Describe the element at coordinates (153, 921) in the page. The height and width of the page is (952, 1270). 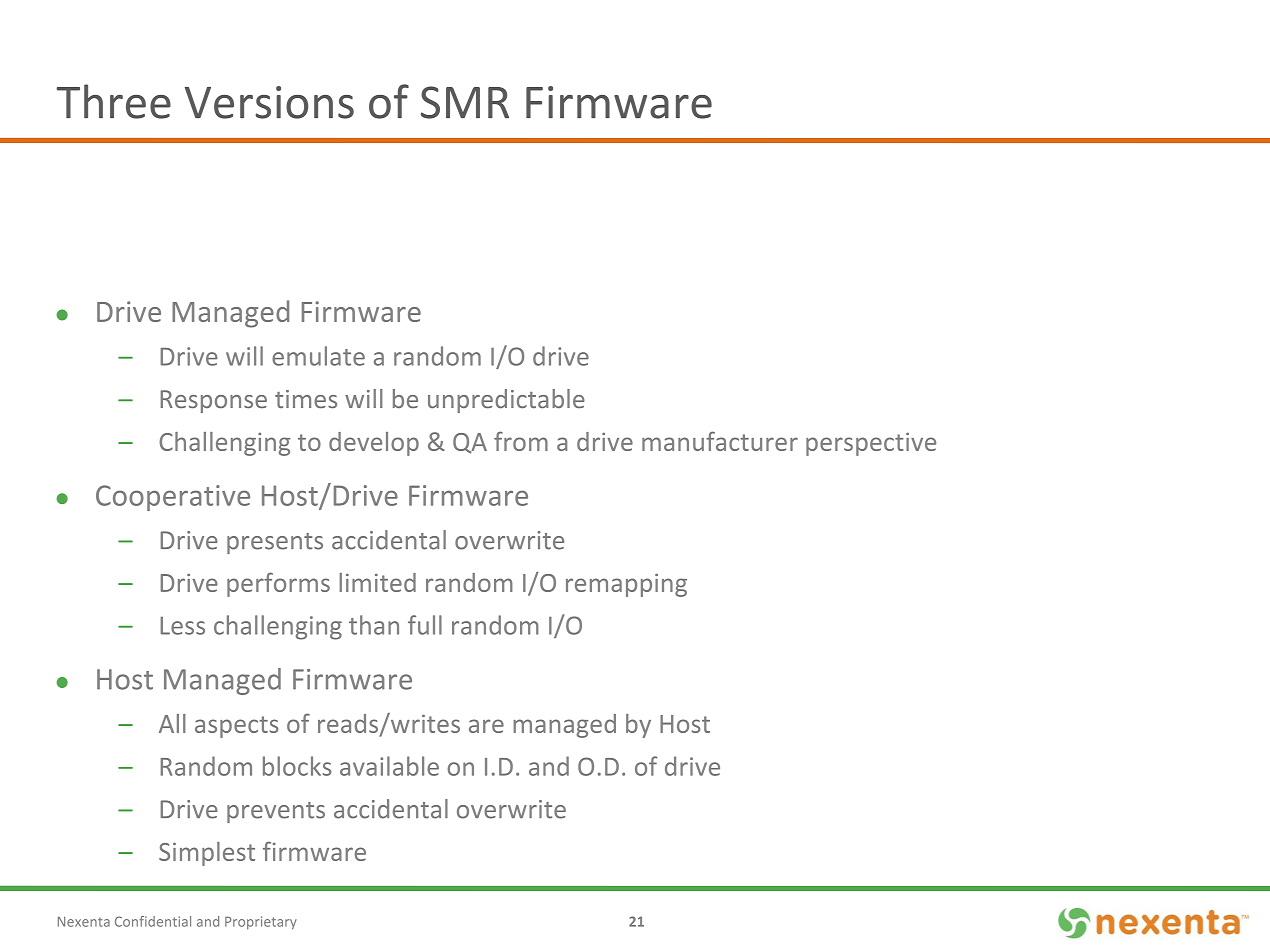
I see `Confidential` at that location.
